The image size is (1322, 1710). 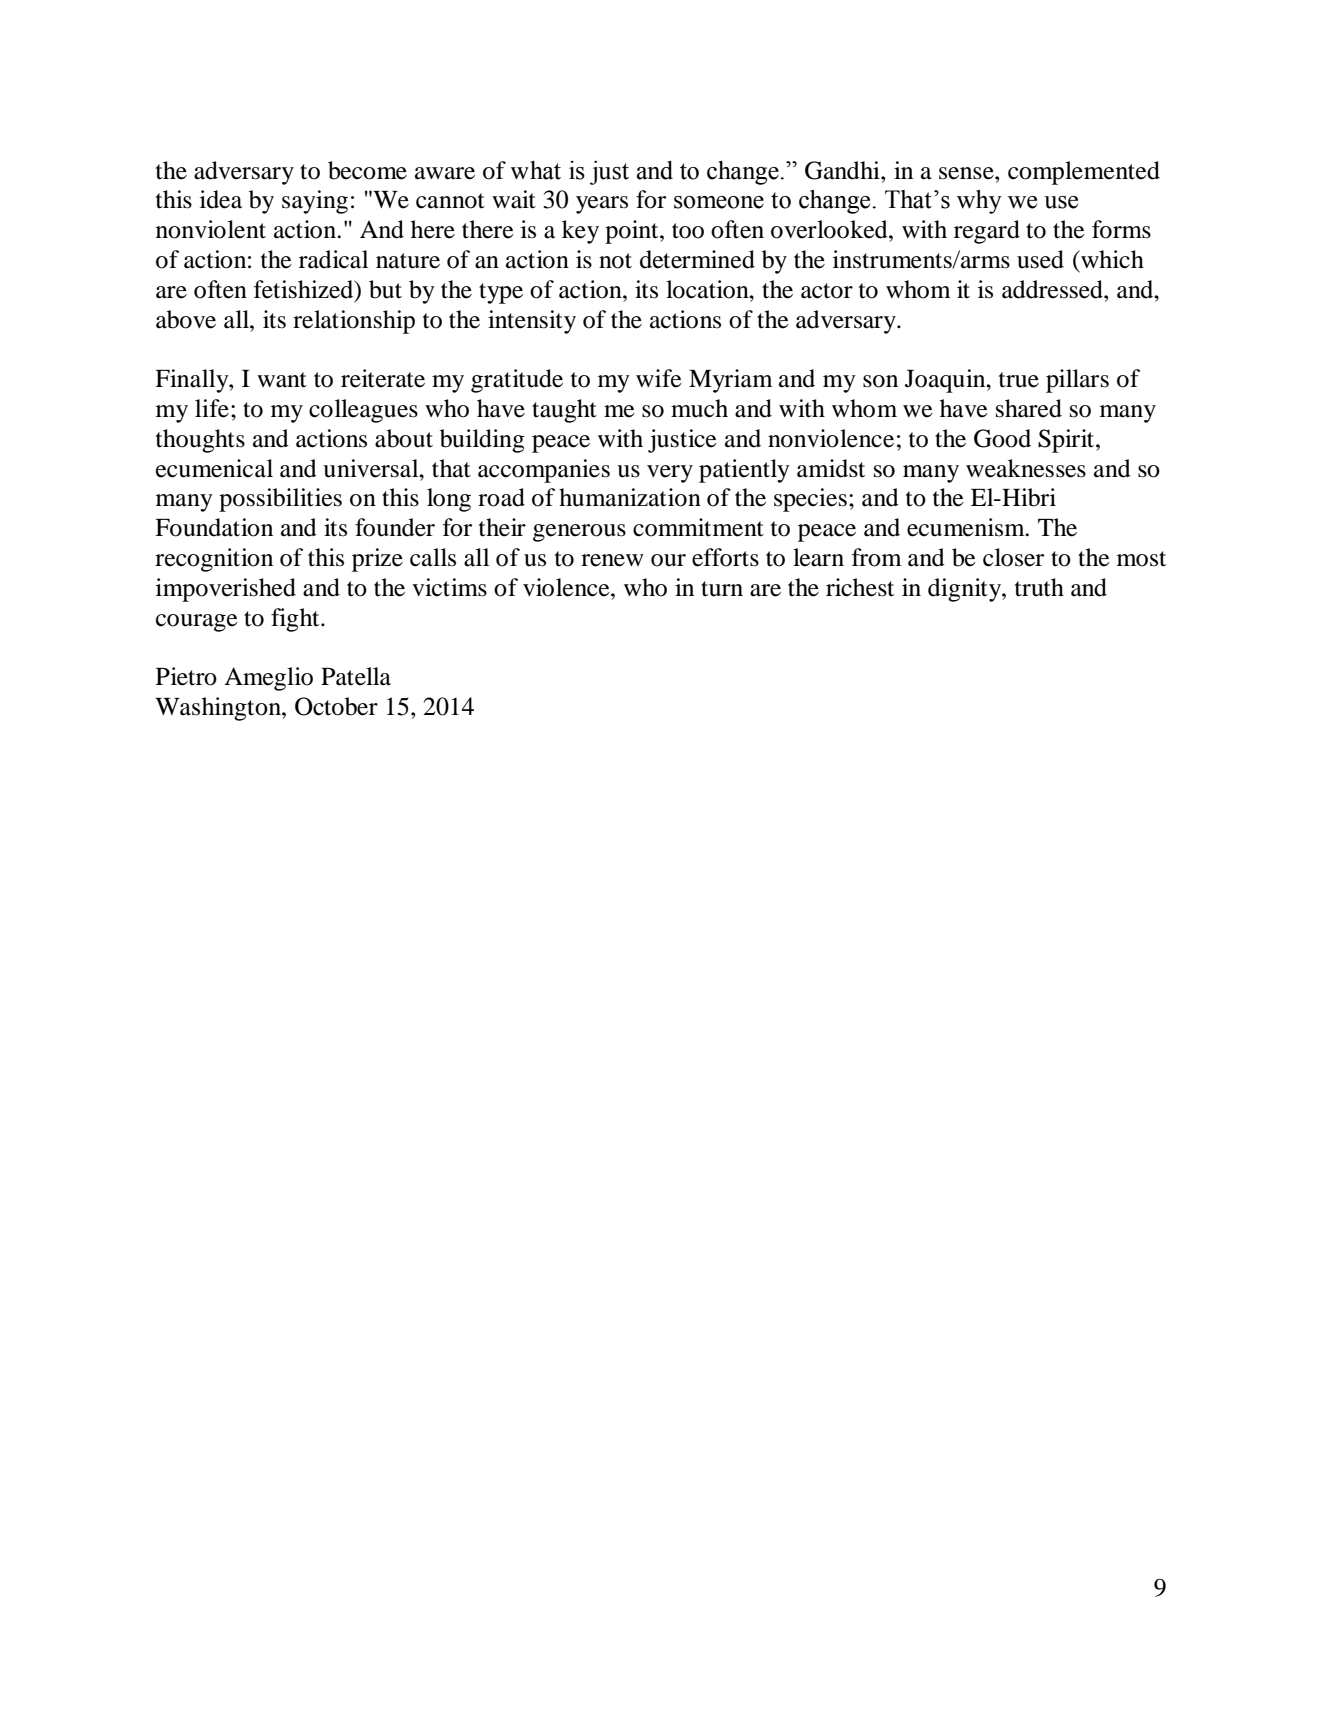 I want to click on much, so click(x=699, y=408).
